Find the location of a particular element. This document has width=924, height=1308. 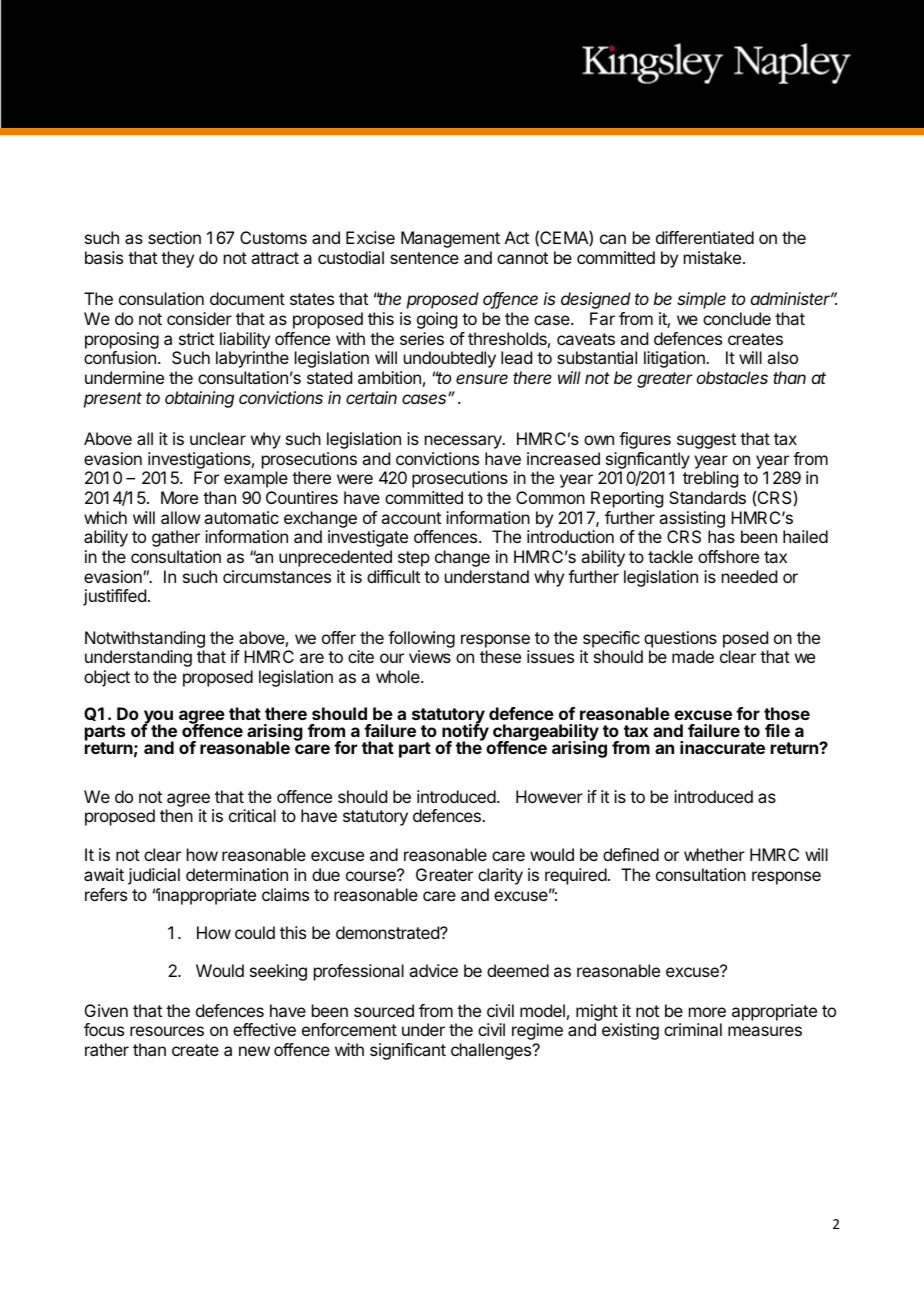

mistake is located at coordinates (714, 257).
